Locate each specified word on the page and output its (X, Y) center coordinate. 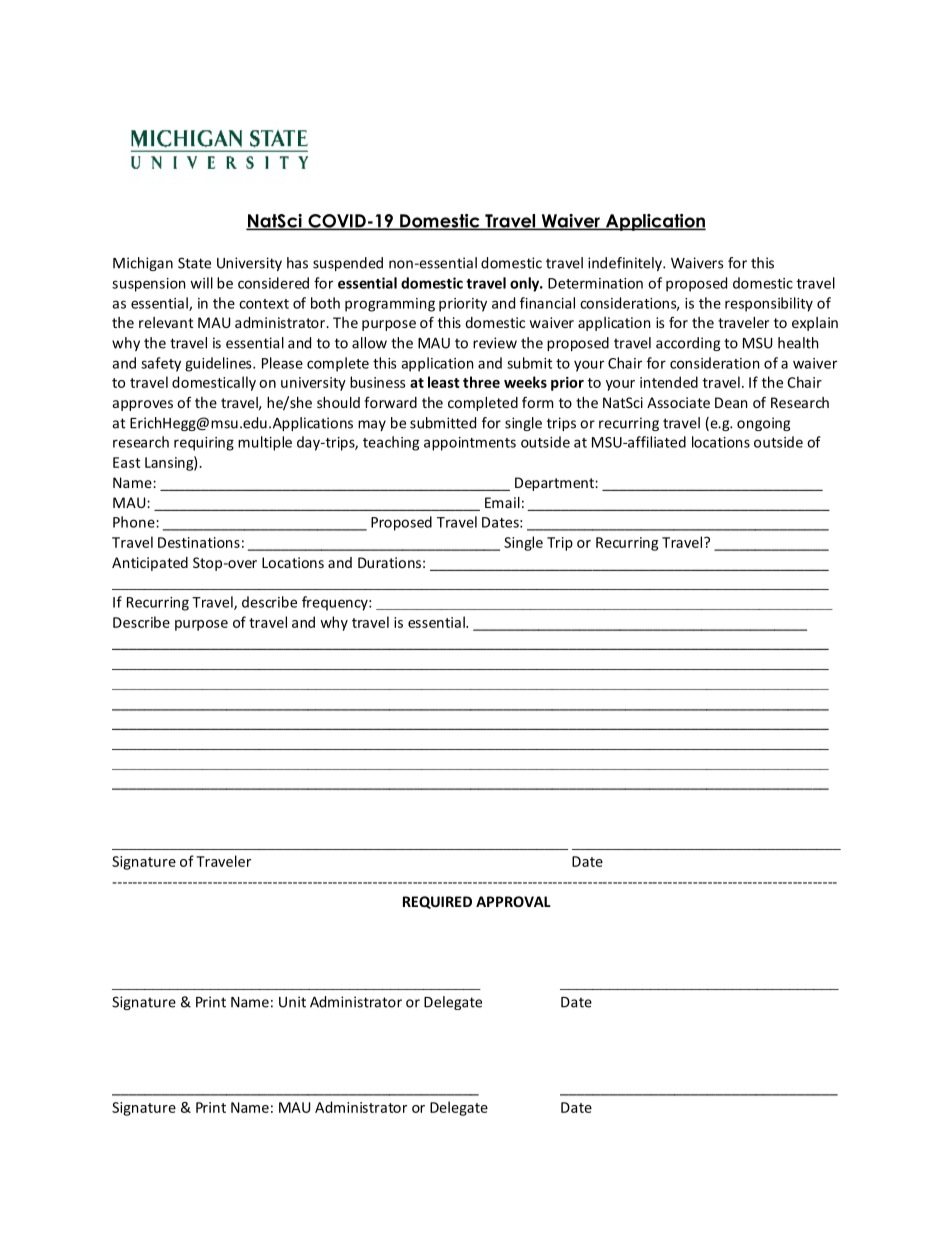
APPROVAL (513, 901)
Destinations (199, 542)
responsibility (769, 304)
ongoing (763, 424)
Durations (389, 562)
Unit (292, 1002)
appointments (470, 444)
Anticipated (150, 564)
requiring (204, 444)
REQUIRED (437, 902)
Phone (135, 522)
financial (547, 303)
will (201, 283)
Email (502, 502)
